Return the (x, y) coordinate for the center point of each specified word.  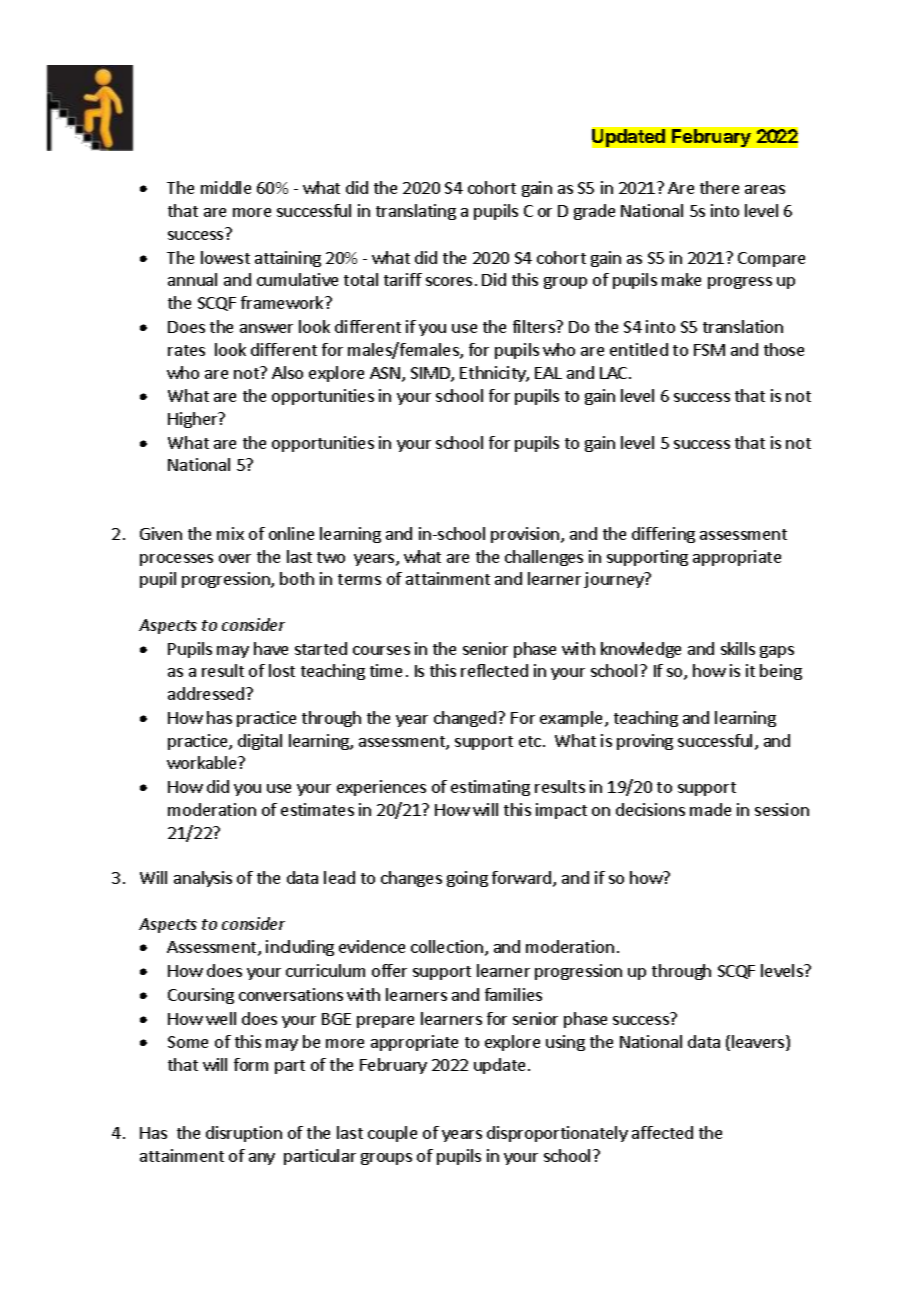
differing (663, 535)
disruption (244, 1134)
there (719, 187)
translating (416, 212)
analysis (203, 879)
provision (526, 535)
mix (230, 533)
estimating (490, 788)
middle (226, 187)
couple (392, 1134)
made (710, 809)
